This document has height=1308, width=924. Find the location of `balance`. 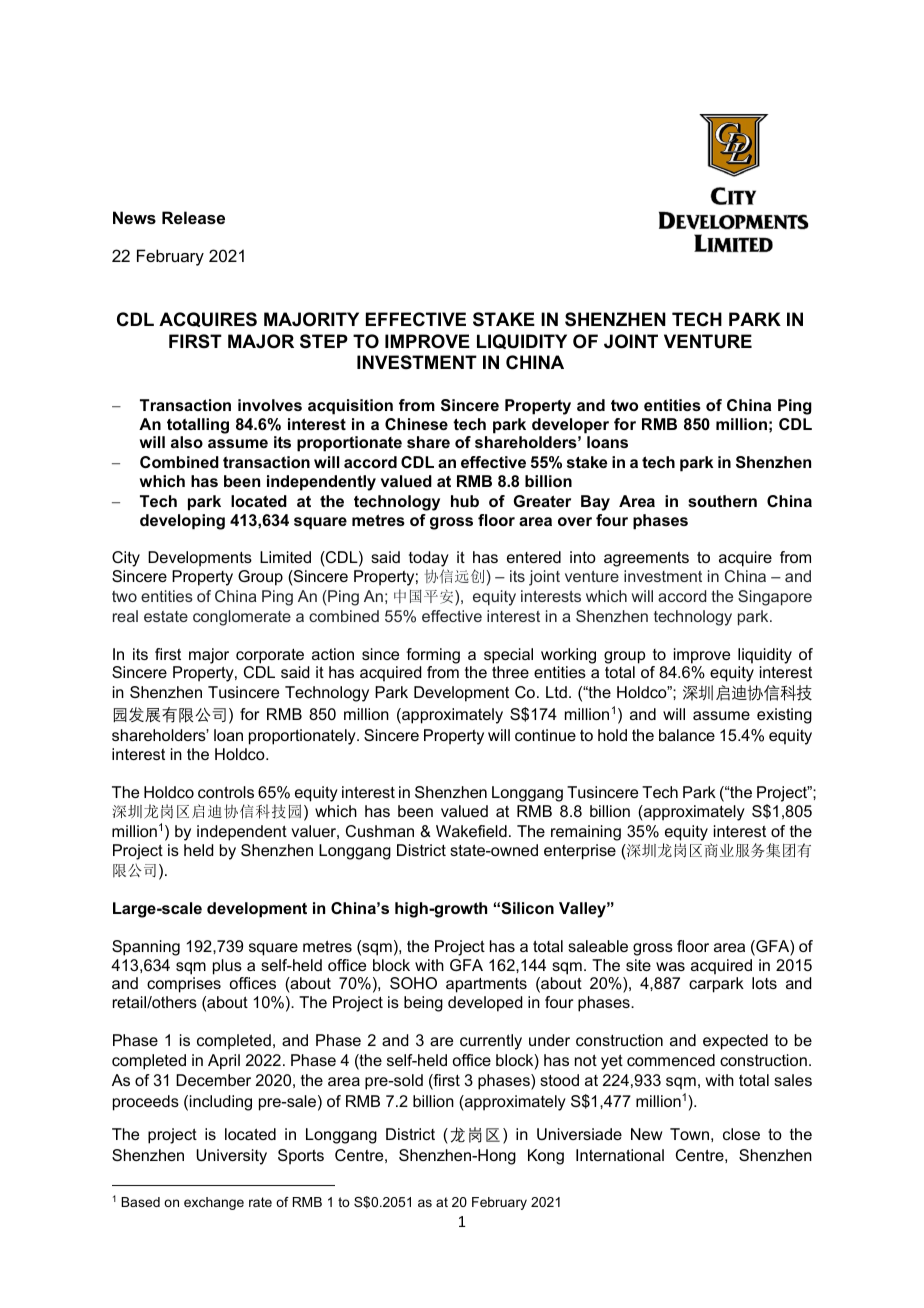

balance is located at coordinates (687, 735).
